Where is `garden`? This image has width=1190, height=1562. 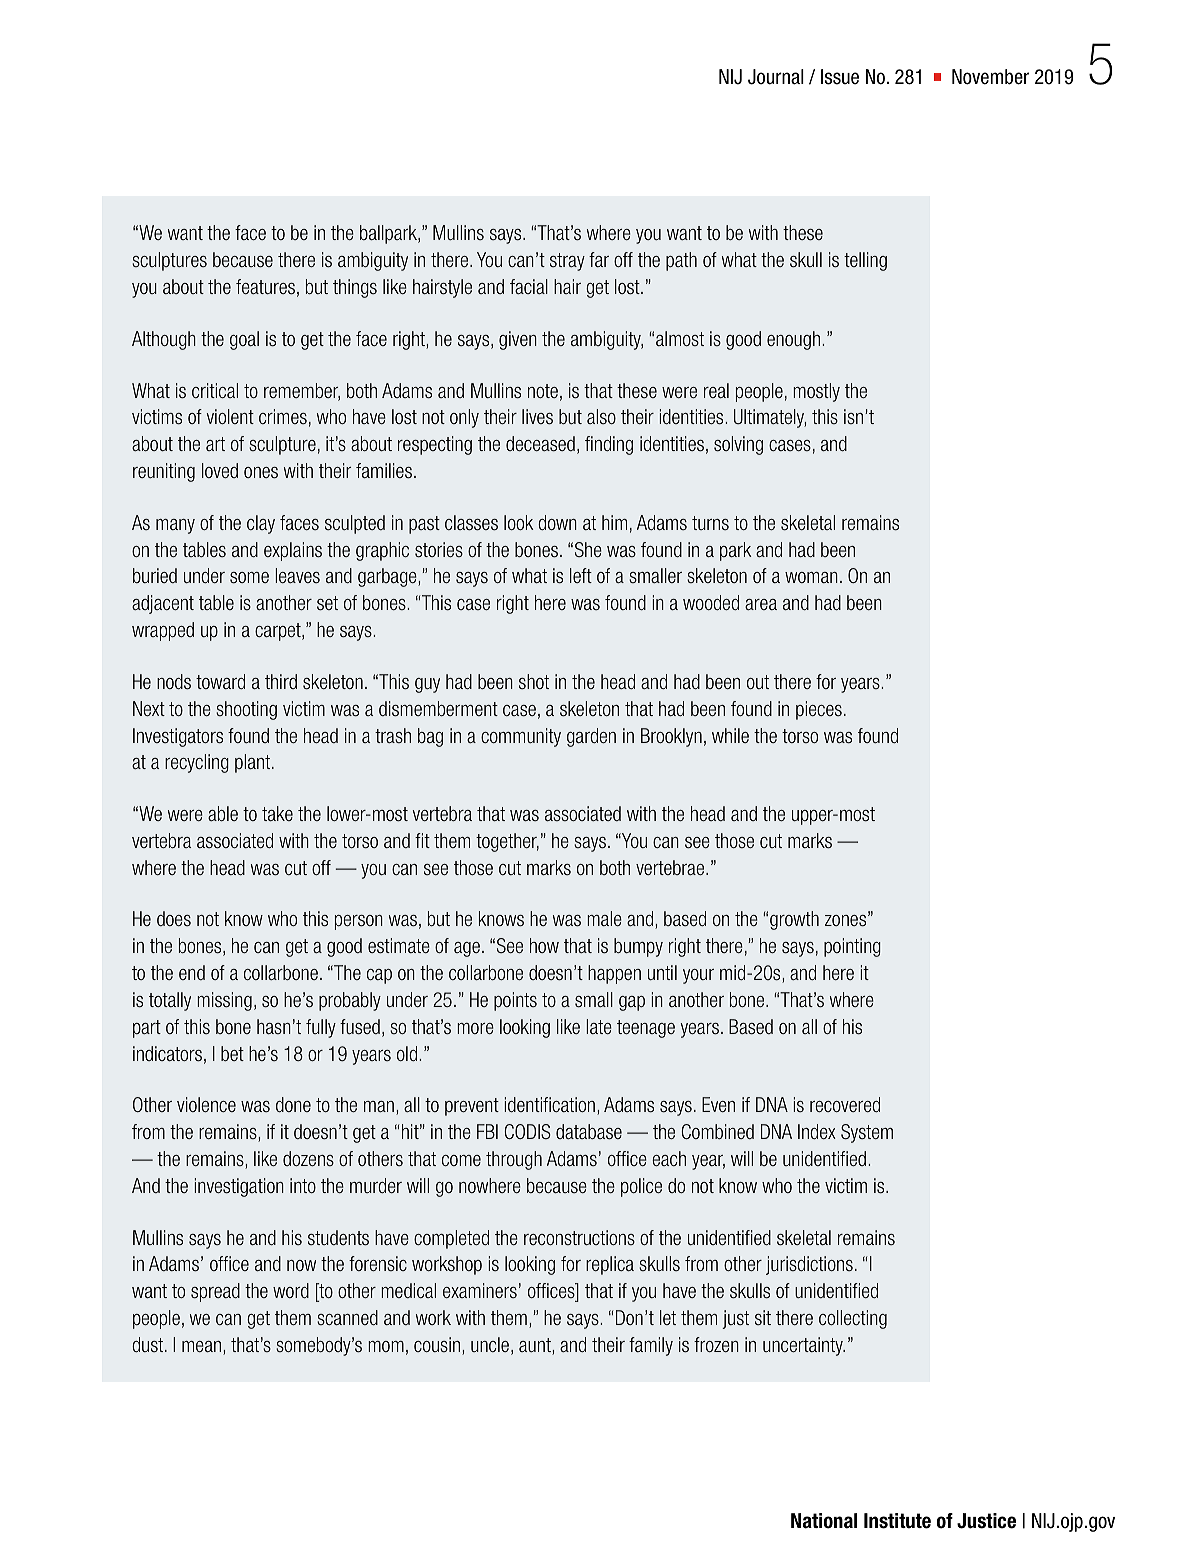
garden is located at coordinates (591, 737).
